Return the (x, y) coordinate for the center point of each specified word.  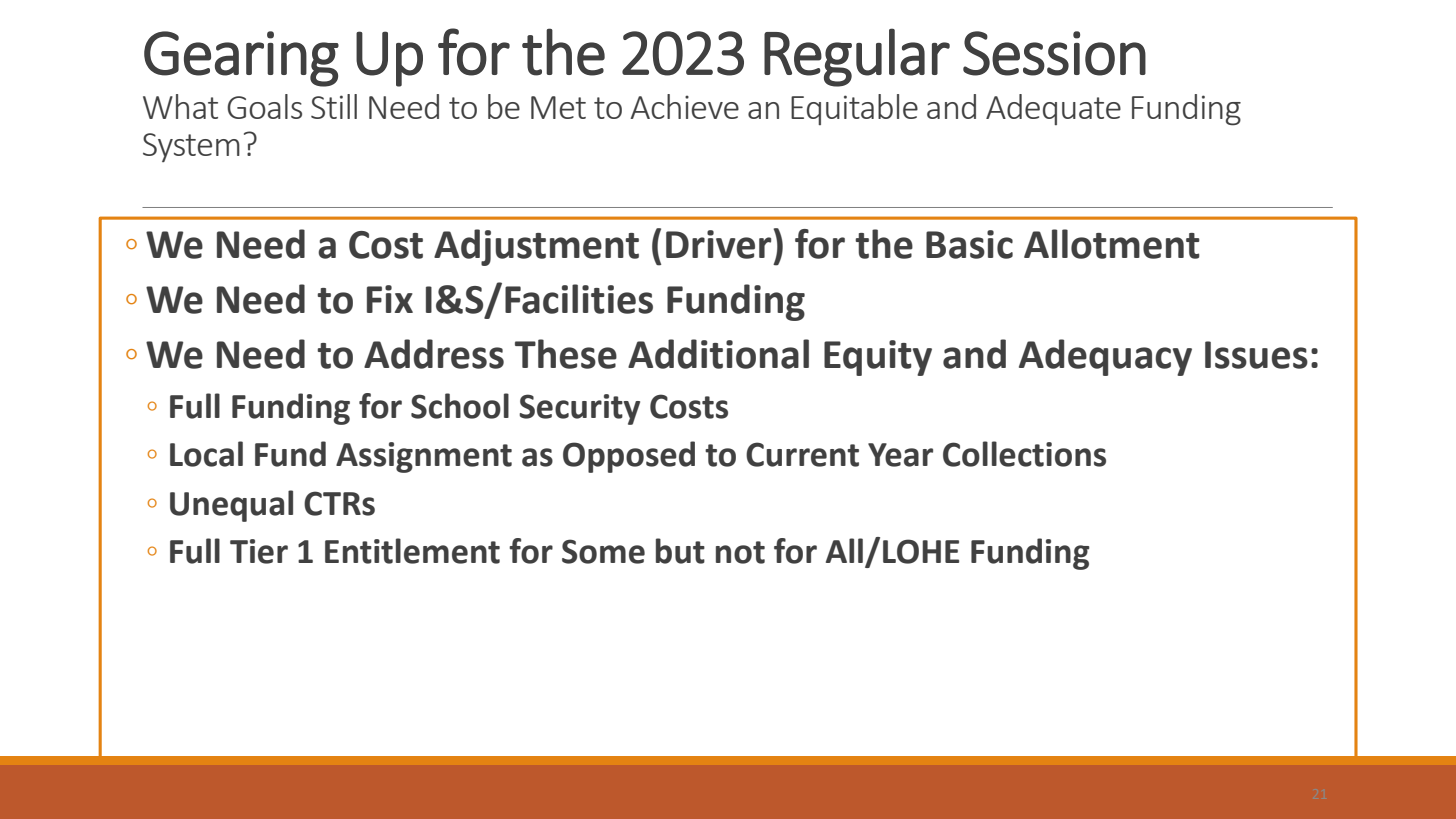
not (740, 552)
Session (1054, 53)
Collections (1024, 454)
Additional (718, 354)
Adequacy (1105, 357)
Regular (857, 57)
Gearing (241, 59)
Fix (390, 299)
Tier (259, 551)
